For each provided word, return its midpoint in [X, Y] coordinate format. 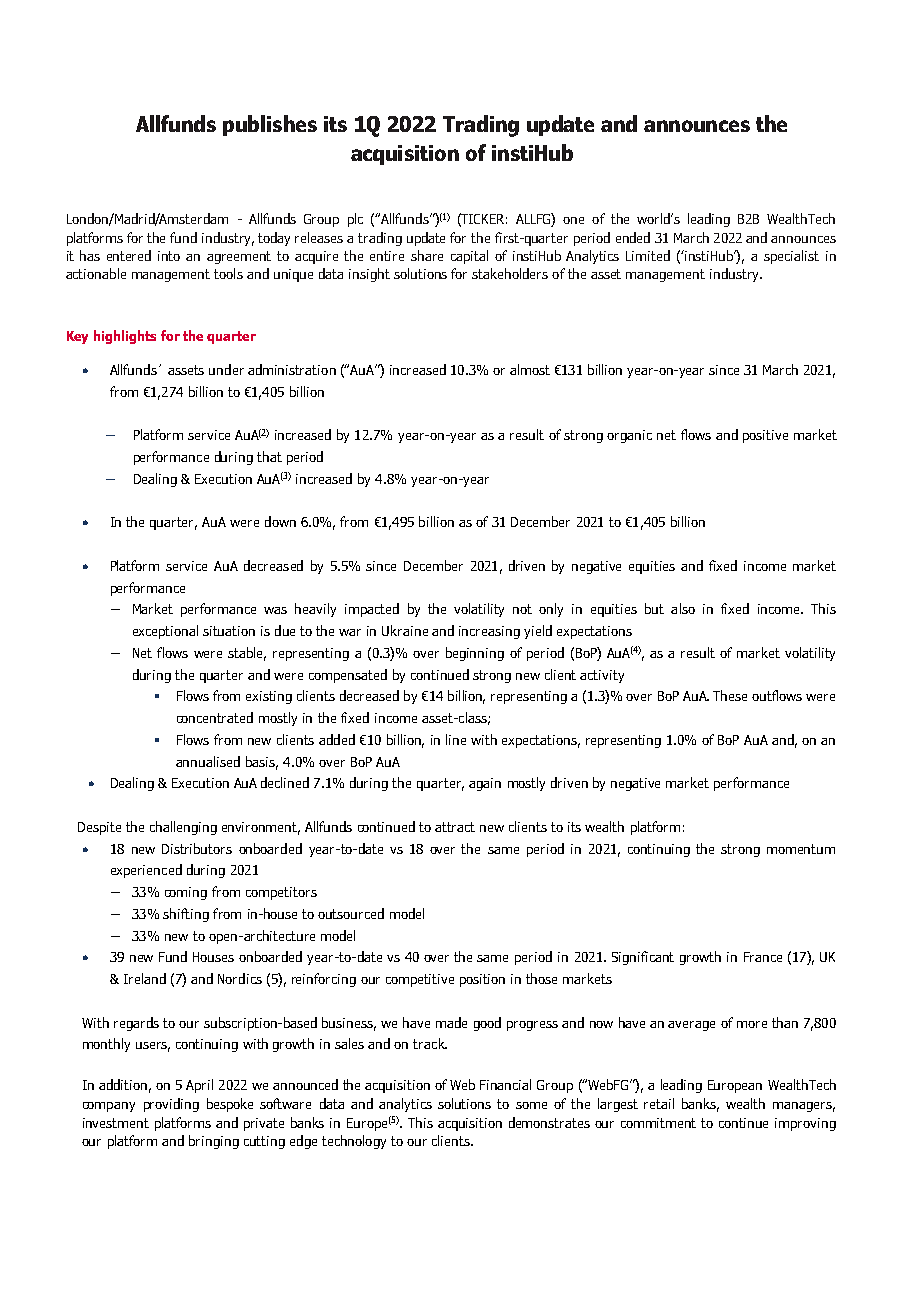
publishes [270, 125]
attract [455, 827]
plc [355, 220]
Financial [505, 1084]
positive [765, 436]
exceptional [165, 632]
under [226, 369]
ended [633, 237]
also [683, 608]
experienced [146, 871]
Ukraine [405, 630]
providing [171, 1105]
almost [530, 369]
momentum [801, 849]
